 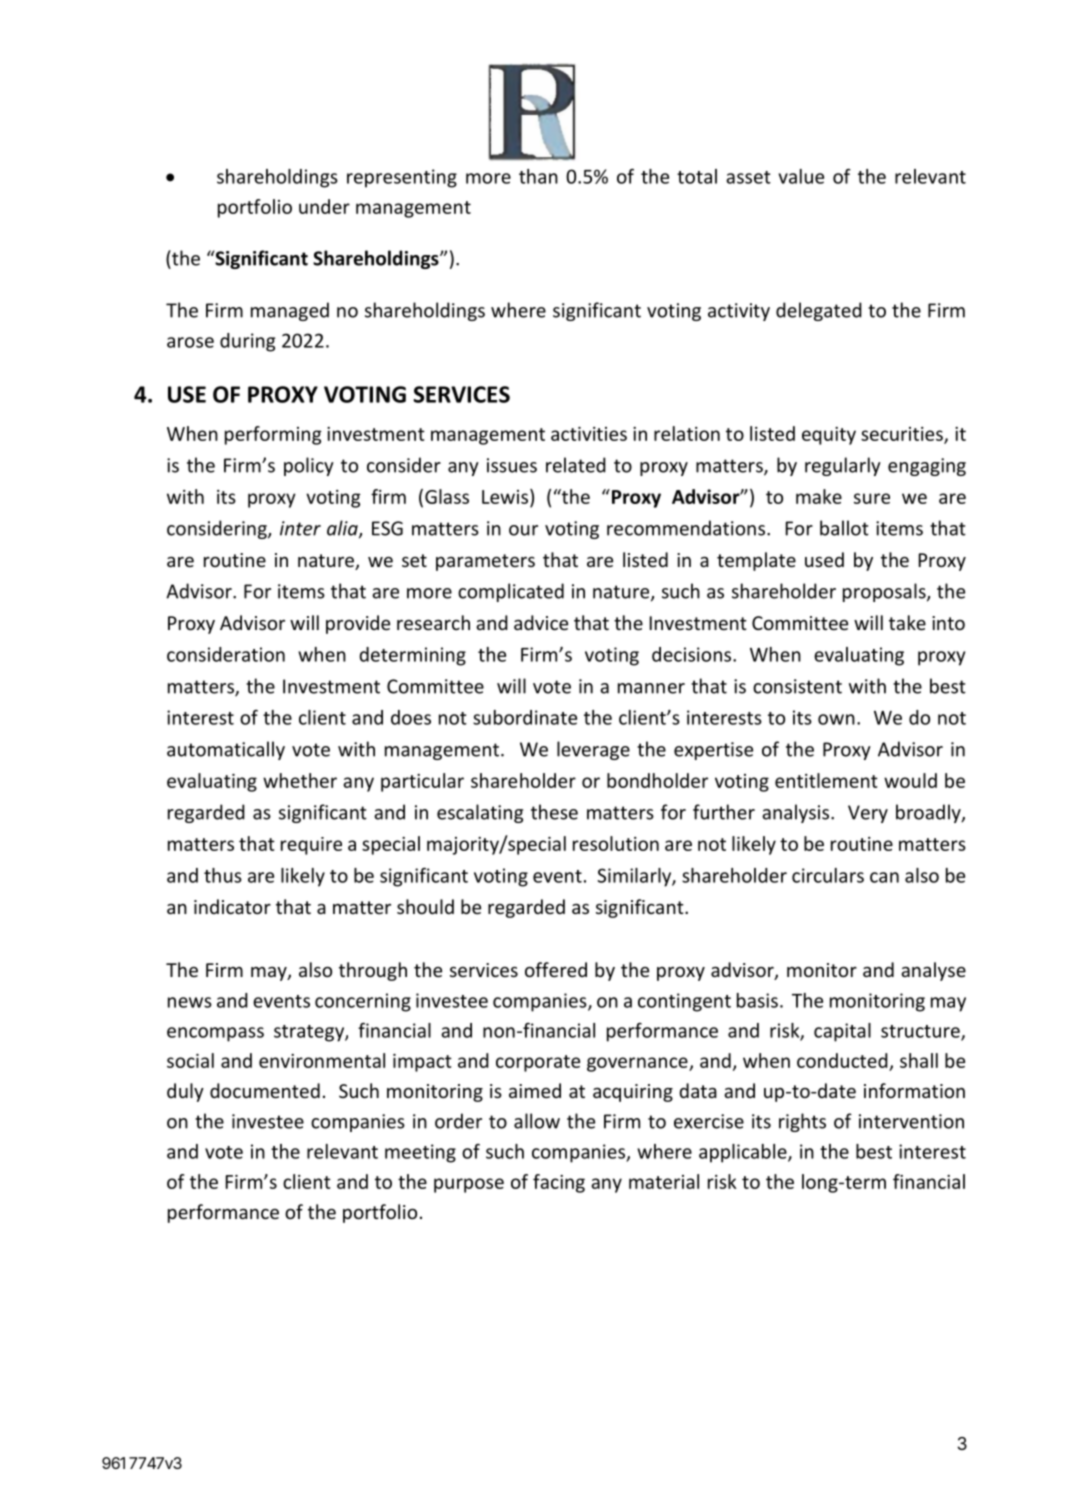 What do you see at coordinates (801, 176) in the image?
I see `value` at bounding box center [801, 176].
